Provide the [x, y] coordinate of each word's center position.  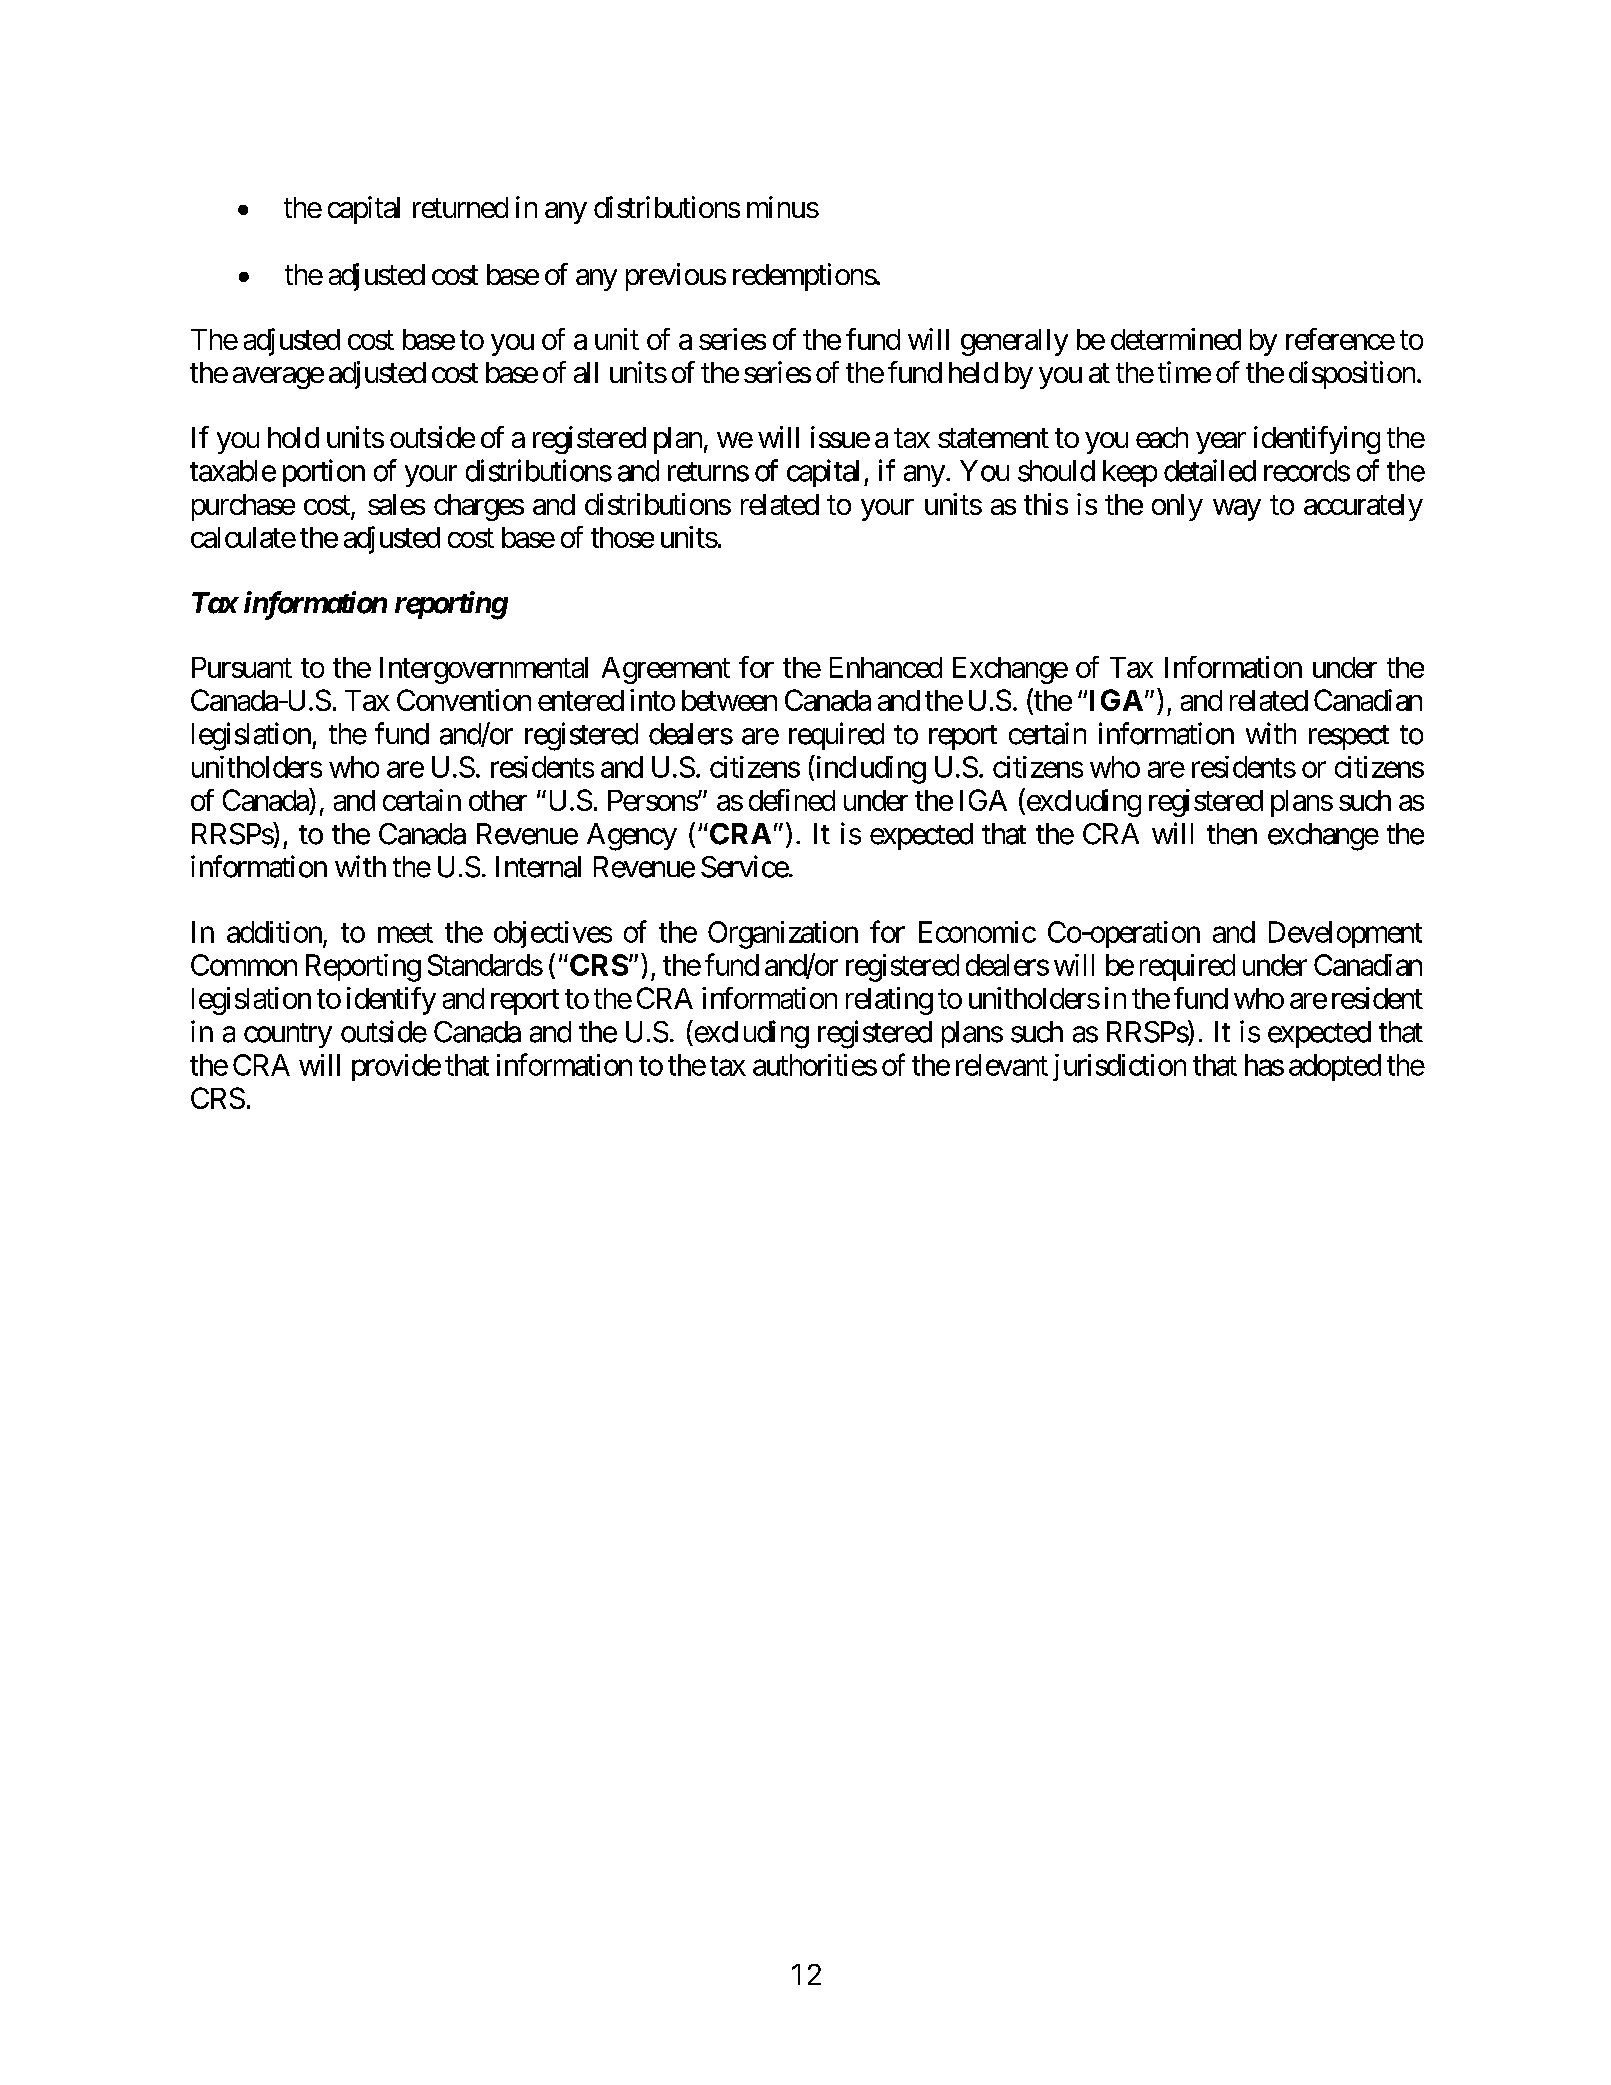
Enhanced [886, 667]
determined [1176, 339]
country [288, 1035]
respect [1349, 737]
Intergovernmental [484, 670]
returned [460, 207]
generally [1014, 342]
